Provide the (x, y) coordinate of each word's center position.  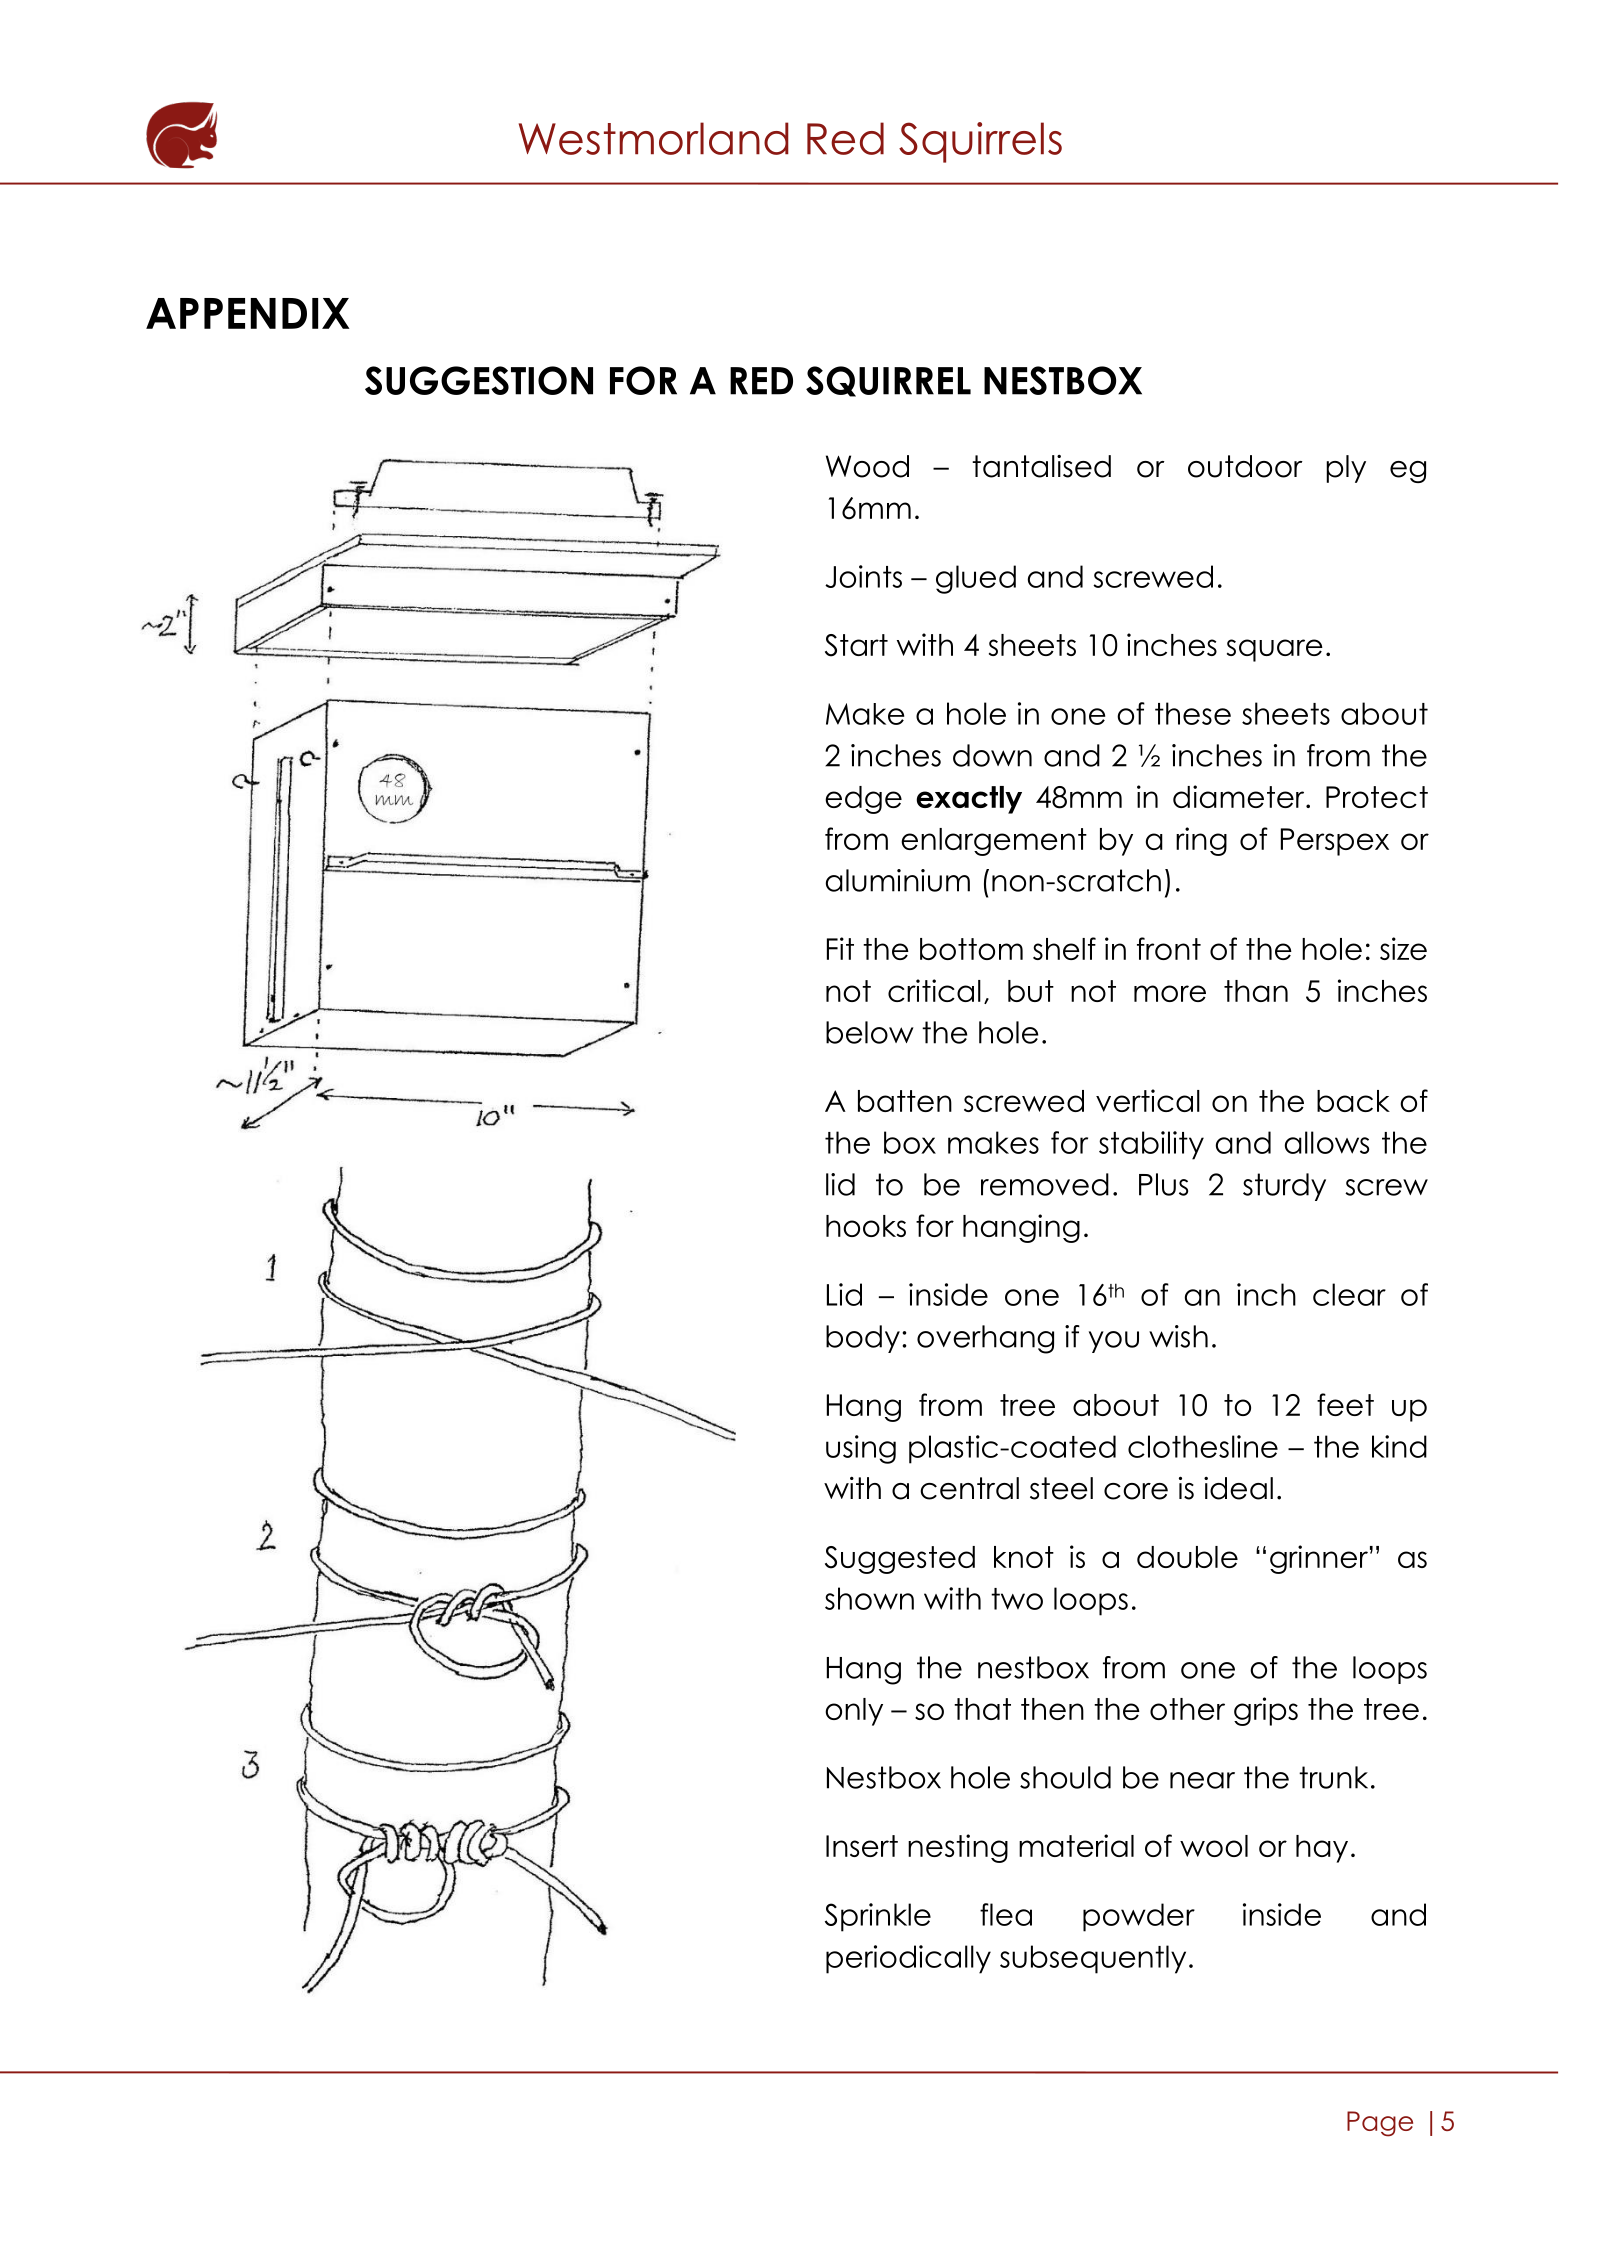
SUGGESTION (479, 380)
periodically (908, 1959)
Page (1380, 2124)
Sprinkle (878, 1917)
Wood (867, 466)
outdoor (1245, 466)
